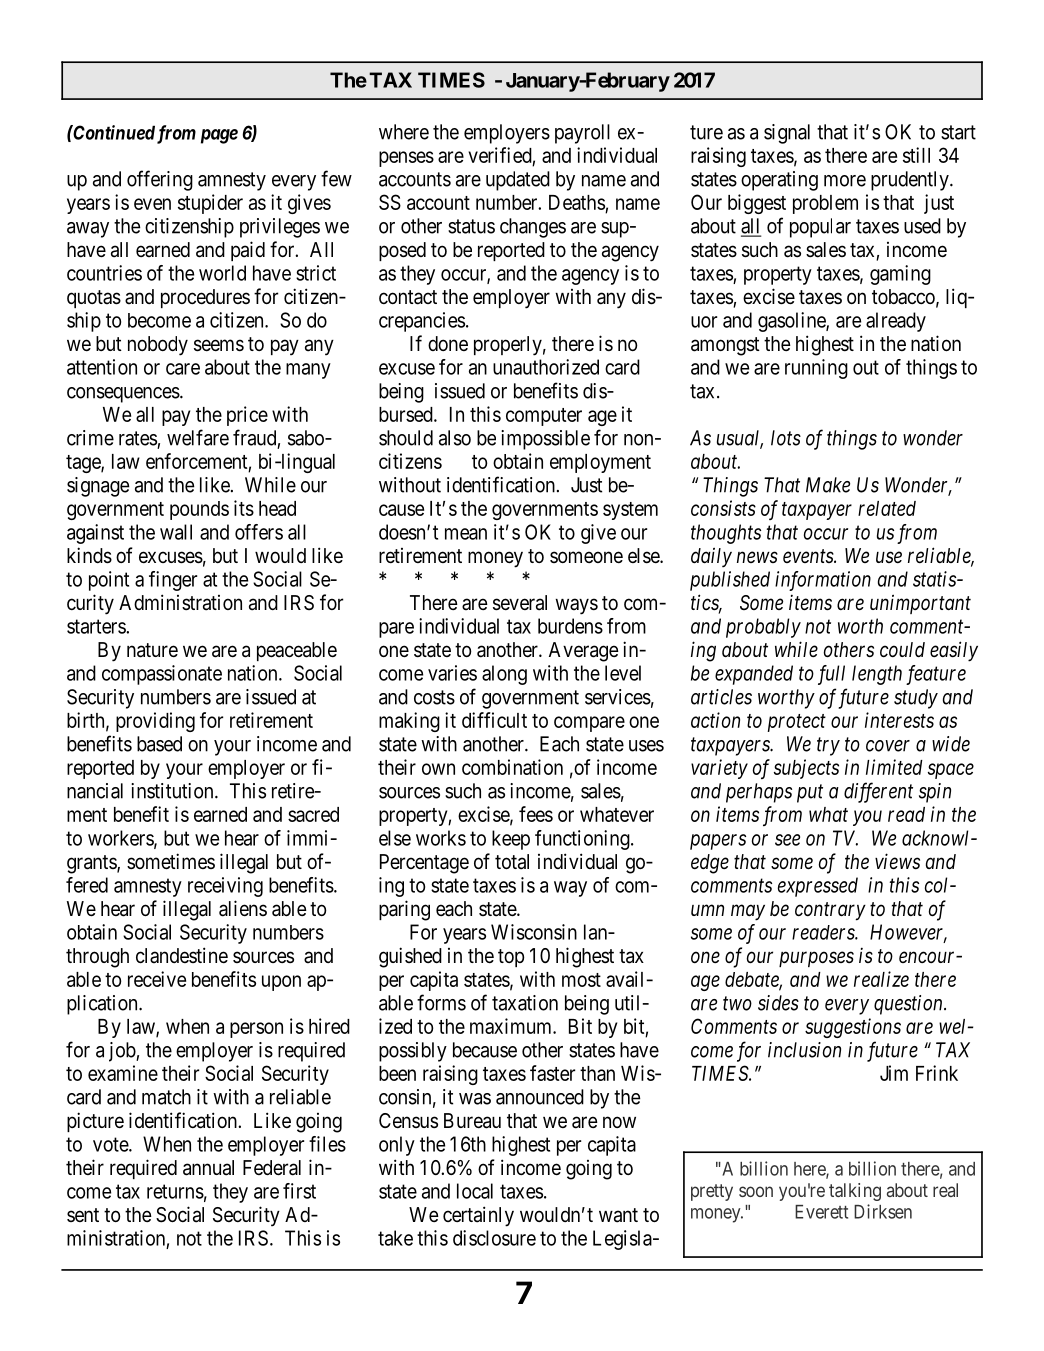 Image resolution: width=1044 pixels, height=1351 pixels. I want to click on returns, so click(175, 1191).
